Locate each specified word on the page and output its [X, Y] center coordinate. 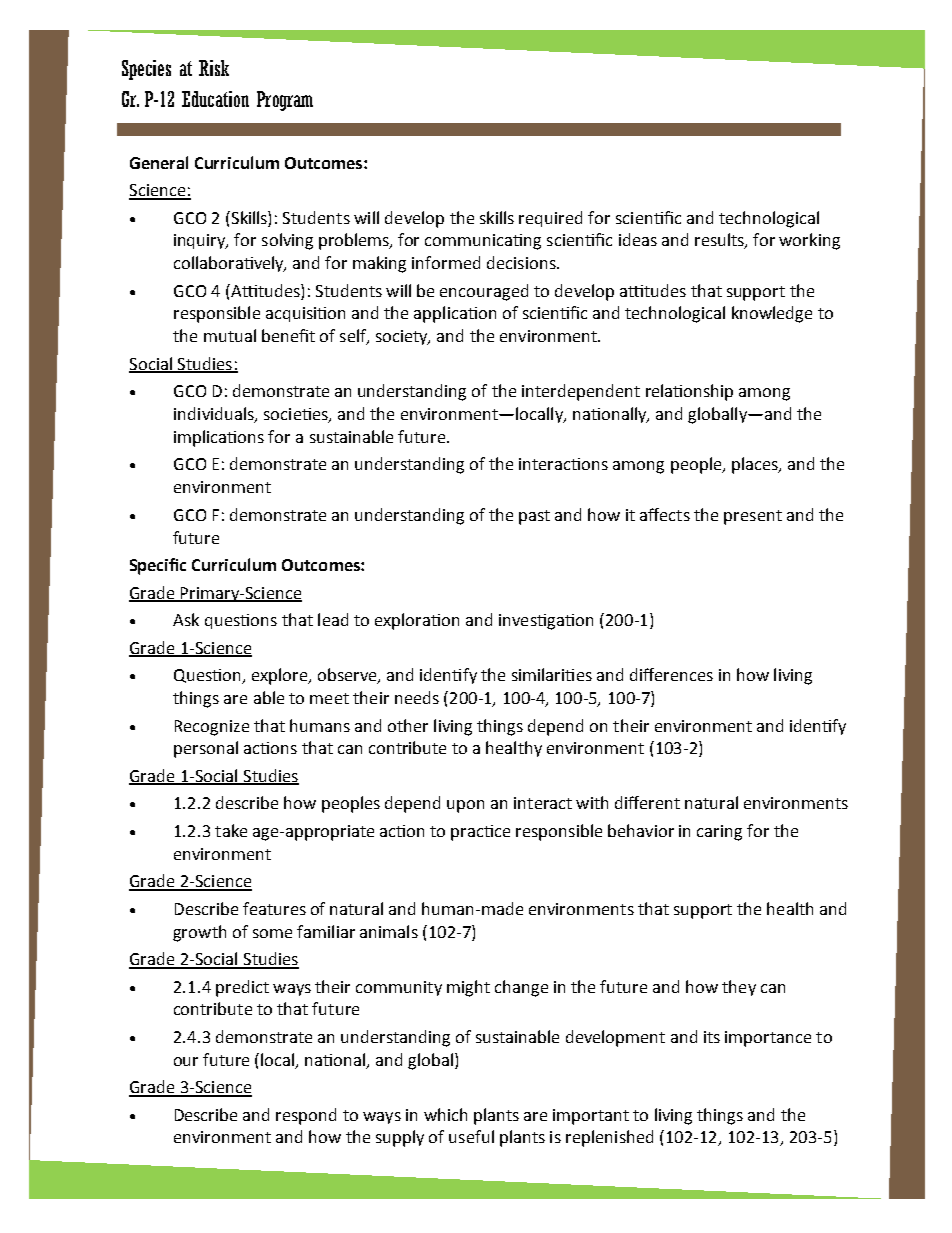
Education [215, 99]
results [720, 241]
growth [199, 933]
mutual [230, 335]
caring [719, 833]
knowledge [772, 314]
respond [306, 1116]
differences [671, 674]
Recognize [212, 728]
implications [219, 438]
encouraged [484, 292]
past [534, 517]
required [550, 219]
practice [480, 833]
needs [417, 697]
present [753, 517]
